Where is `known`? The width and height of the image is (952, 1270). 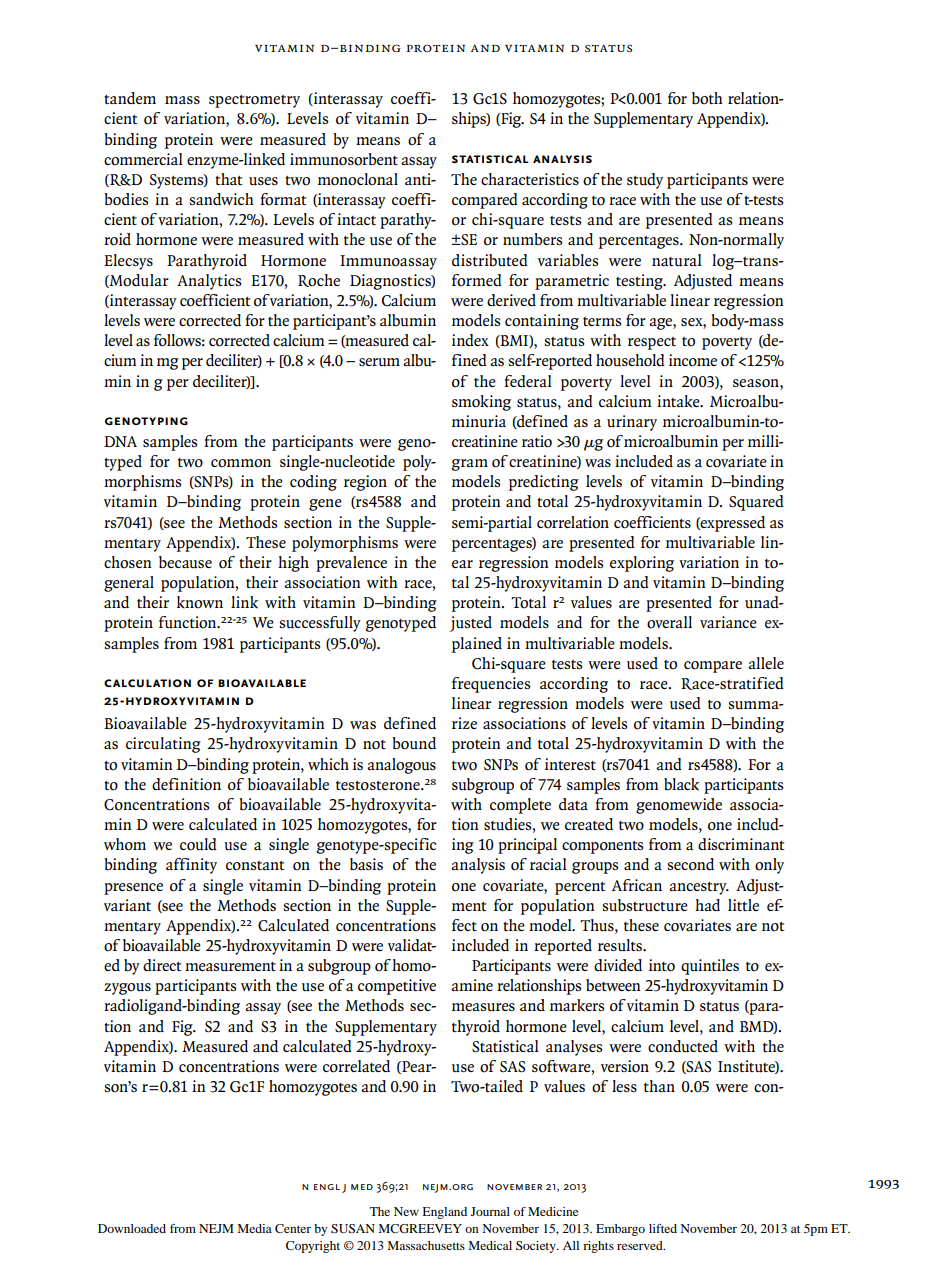
known is located at coordinates (200, 602).
